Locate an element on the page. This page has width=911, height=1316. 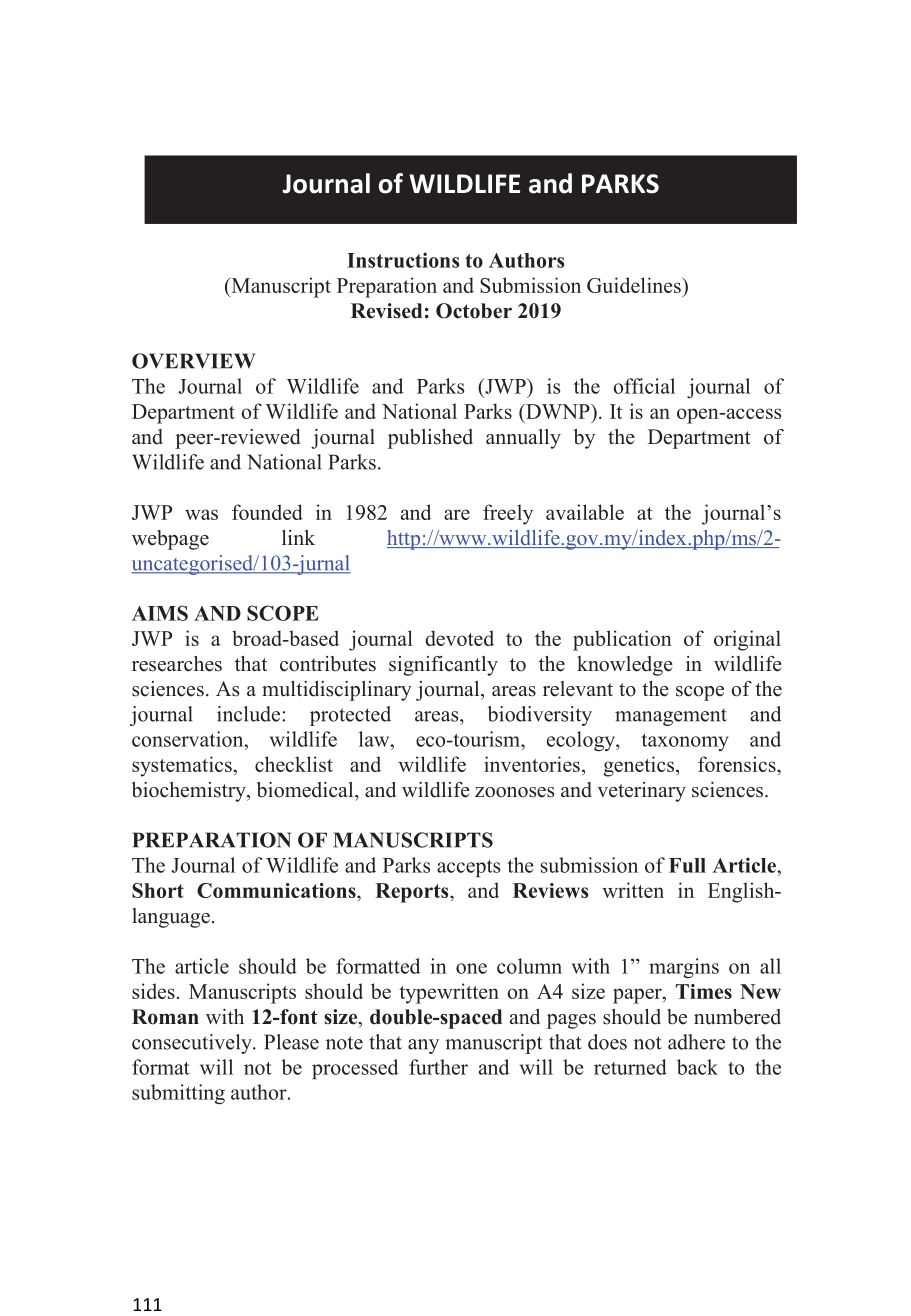
veterinary is located at coordinates (641, 792).
